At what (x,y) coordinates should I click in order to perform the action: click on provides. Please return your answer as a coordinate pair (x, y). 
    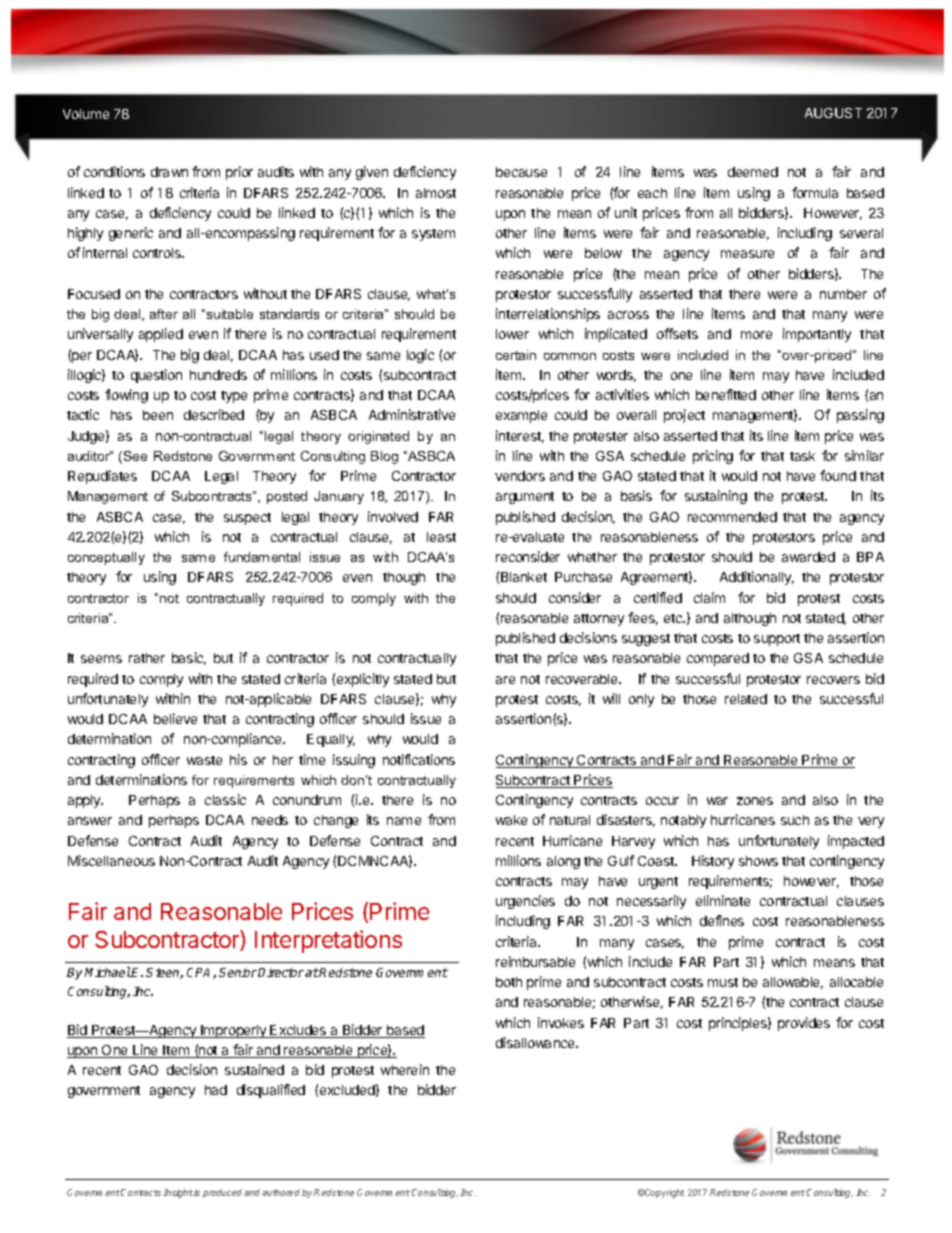
    Looking at the image, I should click on (804, 1024).
